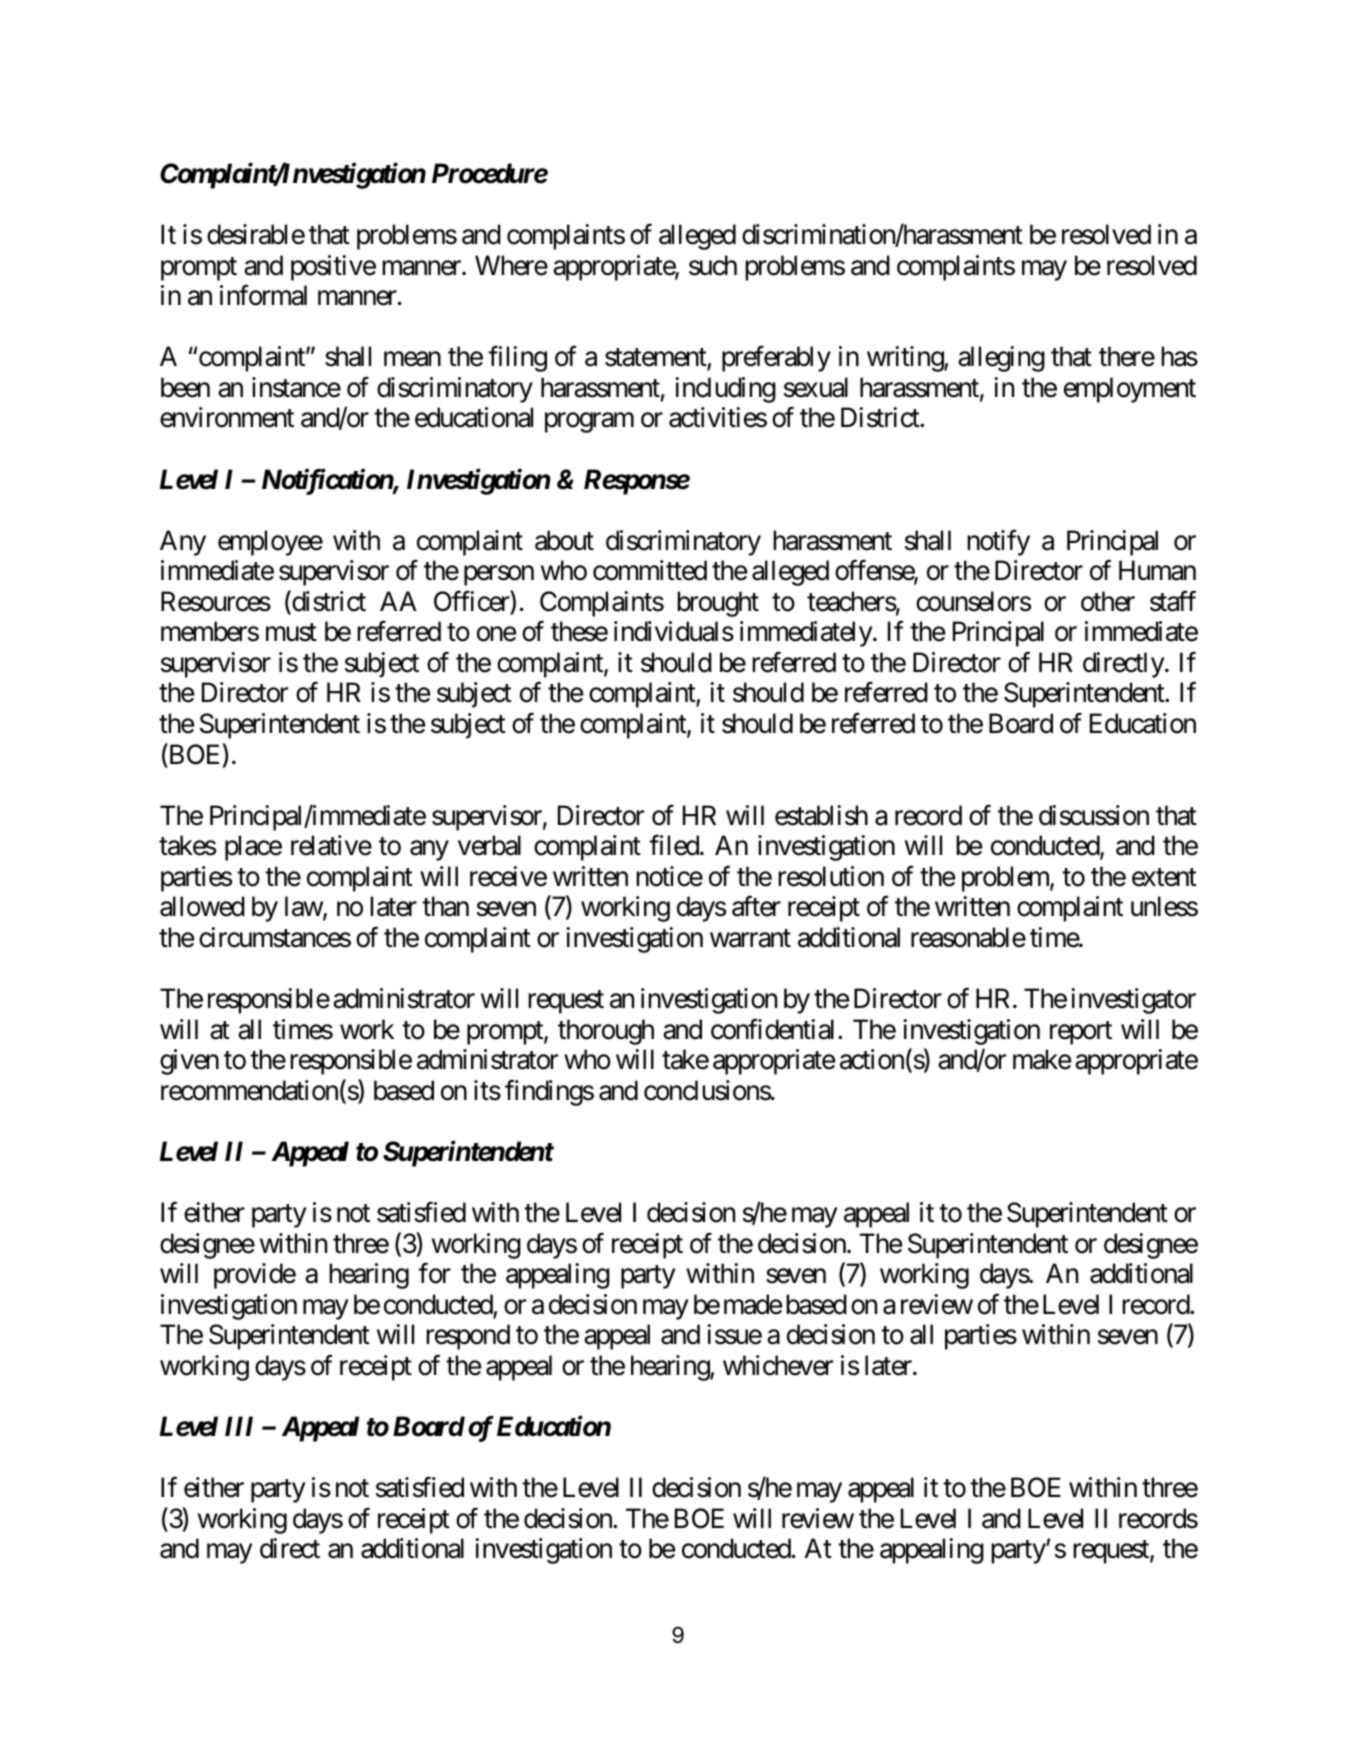 The image size is (1355, 1754). Describe the element at coordinates (1081, 1033) in the screenshot. I see `report` at that location.
